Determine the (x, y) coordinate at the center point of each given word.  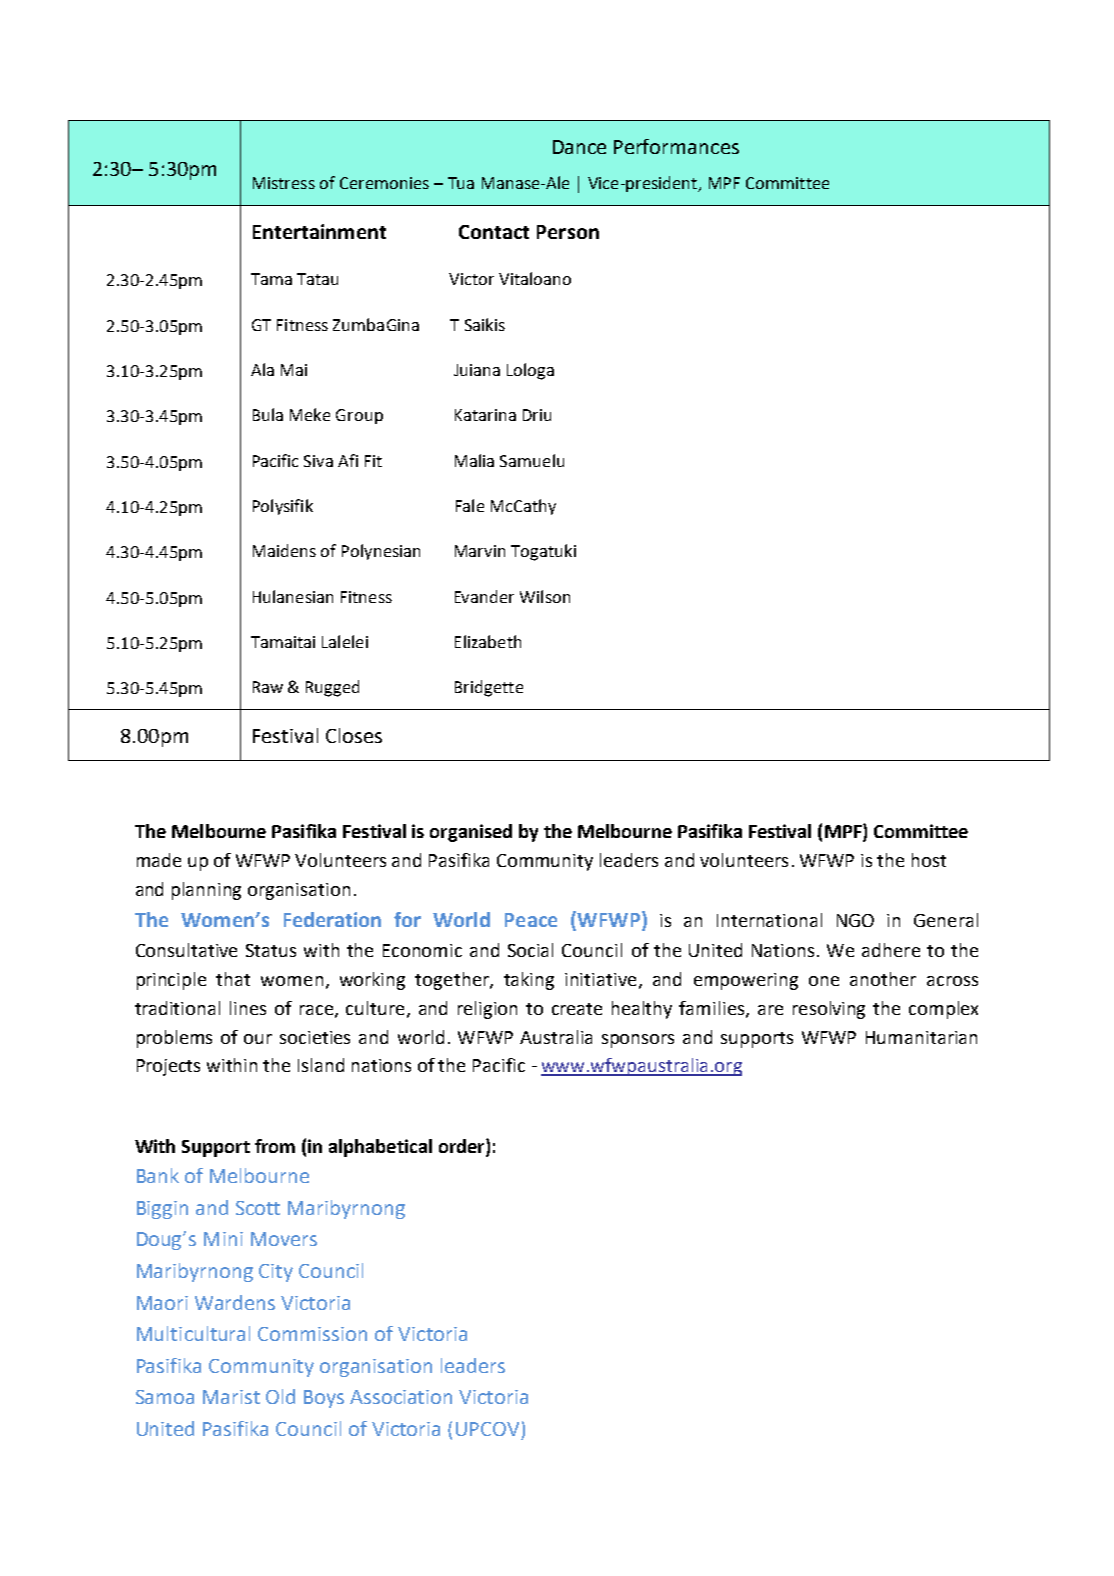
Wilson (545, 596)
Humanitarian (921, 1037)
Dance (579, 147)
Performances (676, 146)
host (929, 860)
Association (401, 1397)
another (883, 979)
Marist (231, 1397)
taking (529, 981)
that (233, 979)
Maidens (284, 550)
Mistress (284, 183)
